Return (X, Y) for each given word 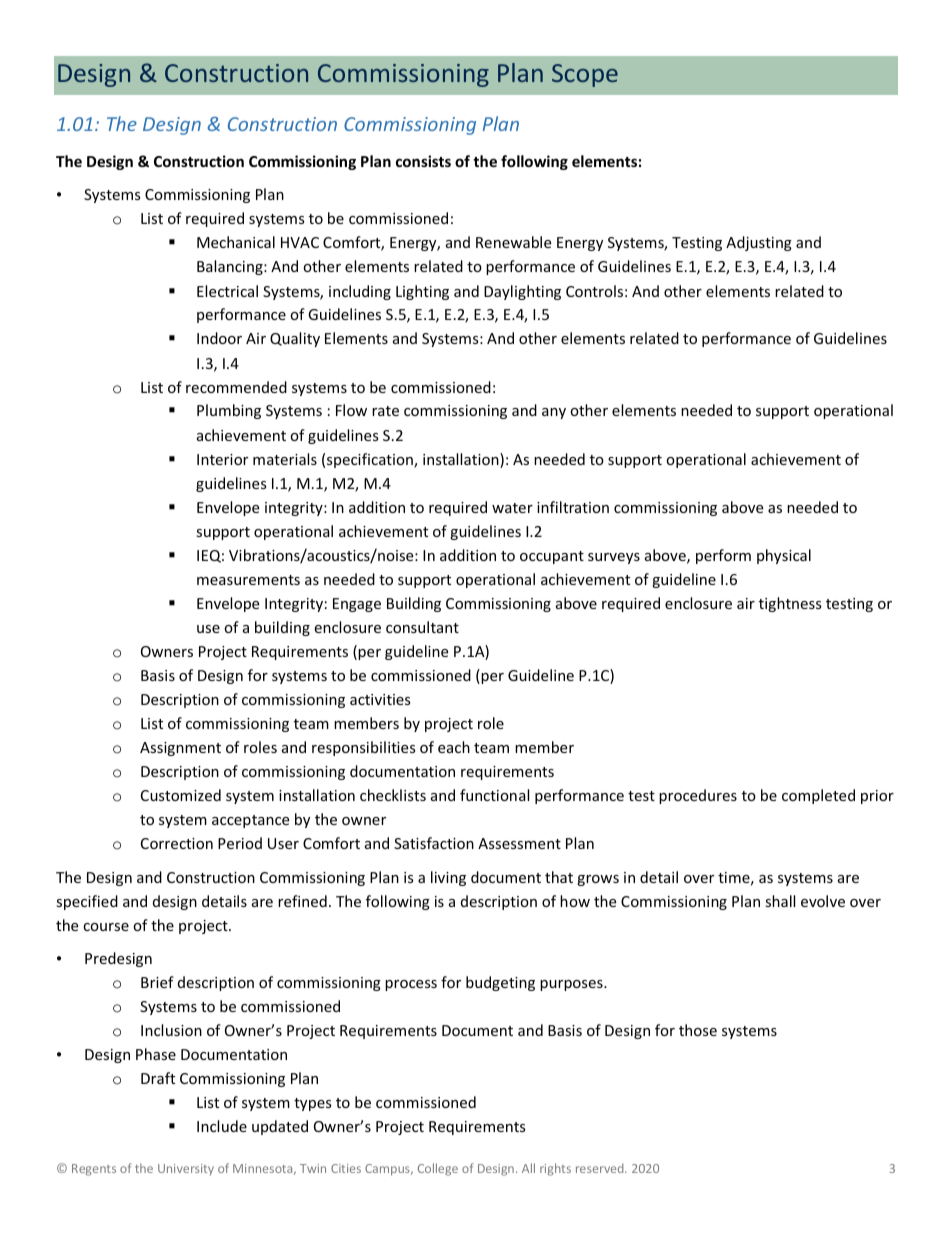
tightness (790, 604)
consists (423, 161)
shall (780, 901)
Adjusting (759, 243)
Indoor (219, 338)
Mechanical (236, 242)
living (448, 878)
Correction (177, 843)
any (554, 413)
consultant (422, 627)
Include (222, 1126)
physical (784, 556)
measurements (248, 580)
